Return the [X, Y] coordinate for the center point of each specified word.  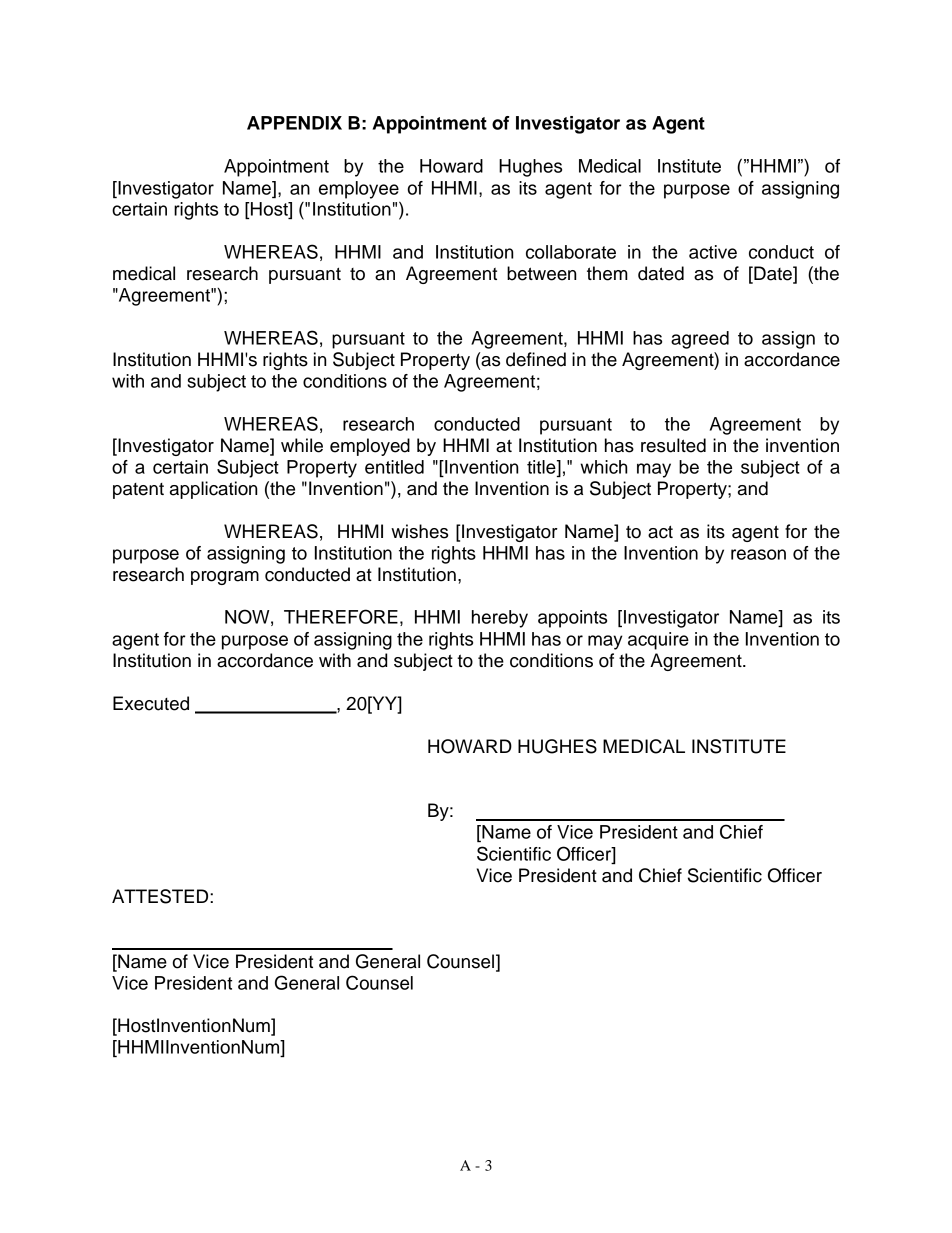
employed [370, 447]
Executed [151, 703]
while [302, 445]
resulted [673, 445]
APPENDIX [294, 123]
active [713, 252]
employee [359, 190]
